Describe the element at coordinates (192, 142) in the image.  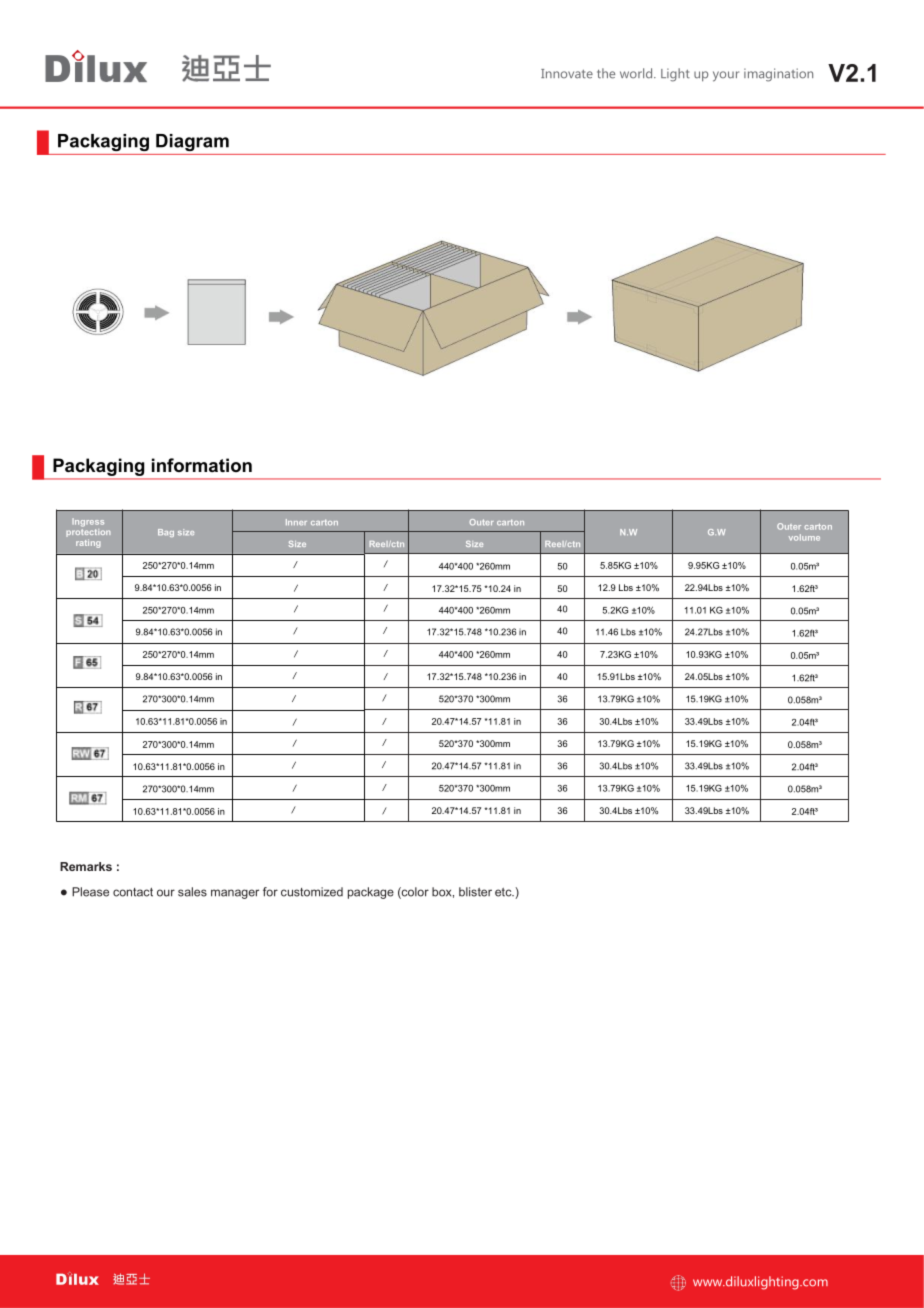
I see `Diagram` at that location.
